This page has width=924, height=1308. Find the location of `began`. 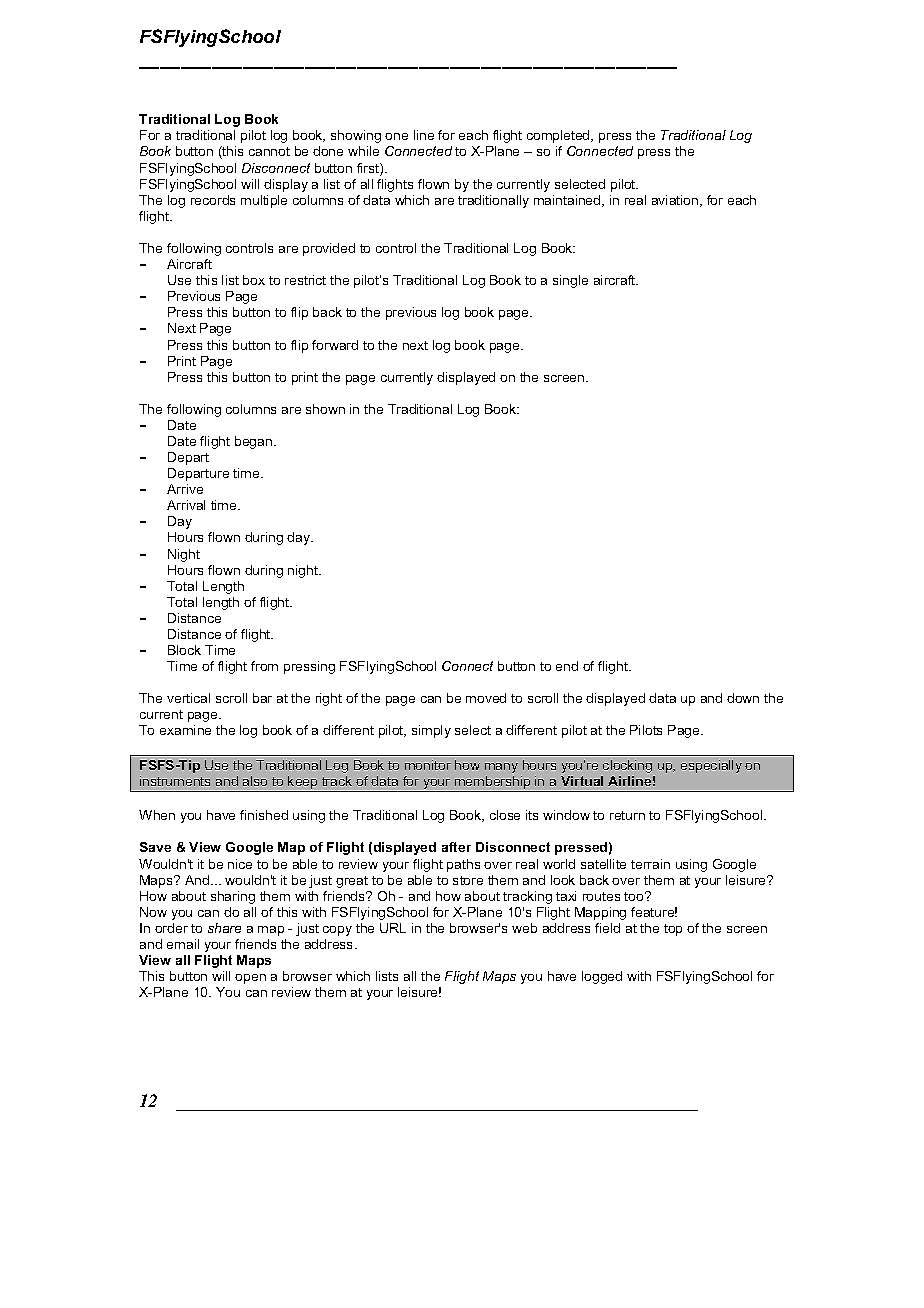

began is located at coordinates (255, 442).
